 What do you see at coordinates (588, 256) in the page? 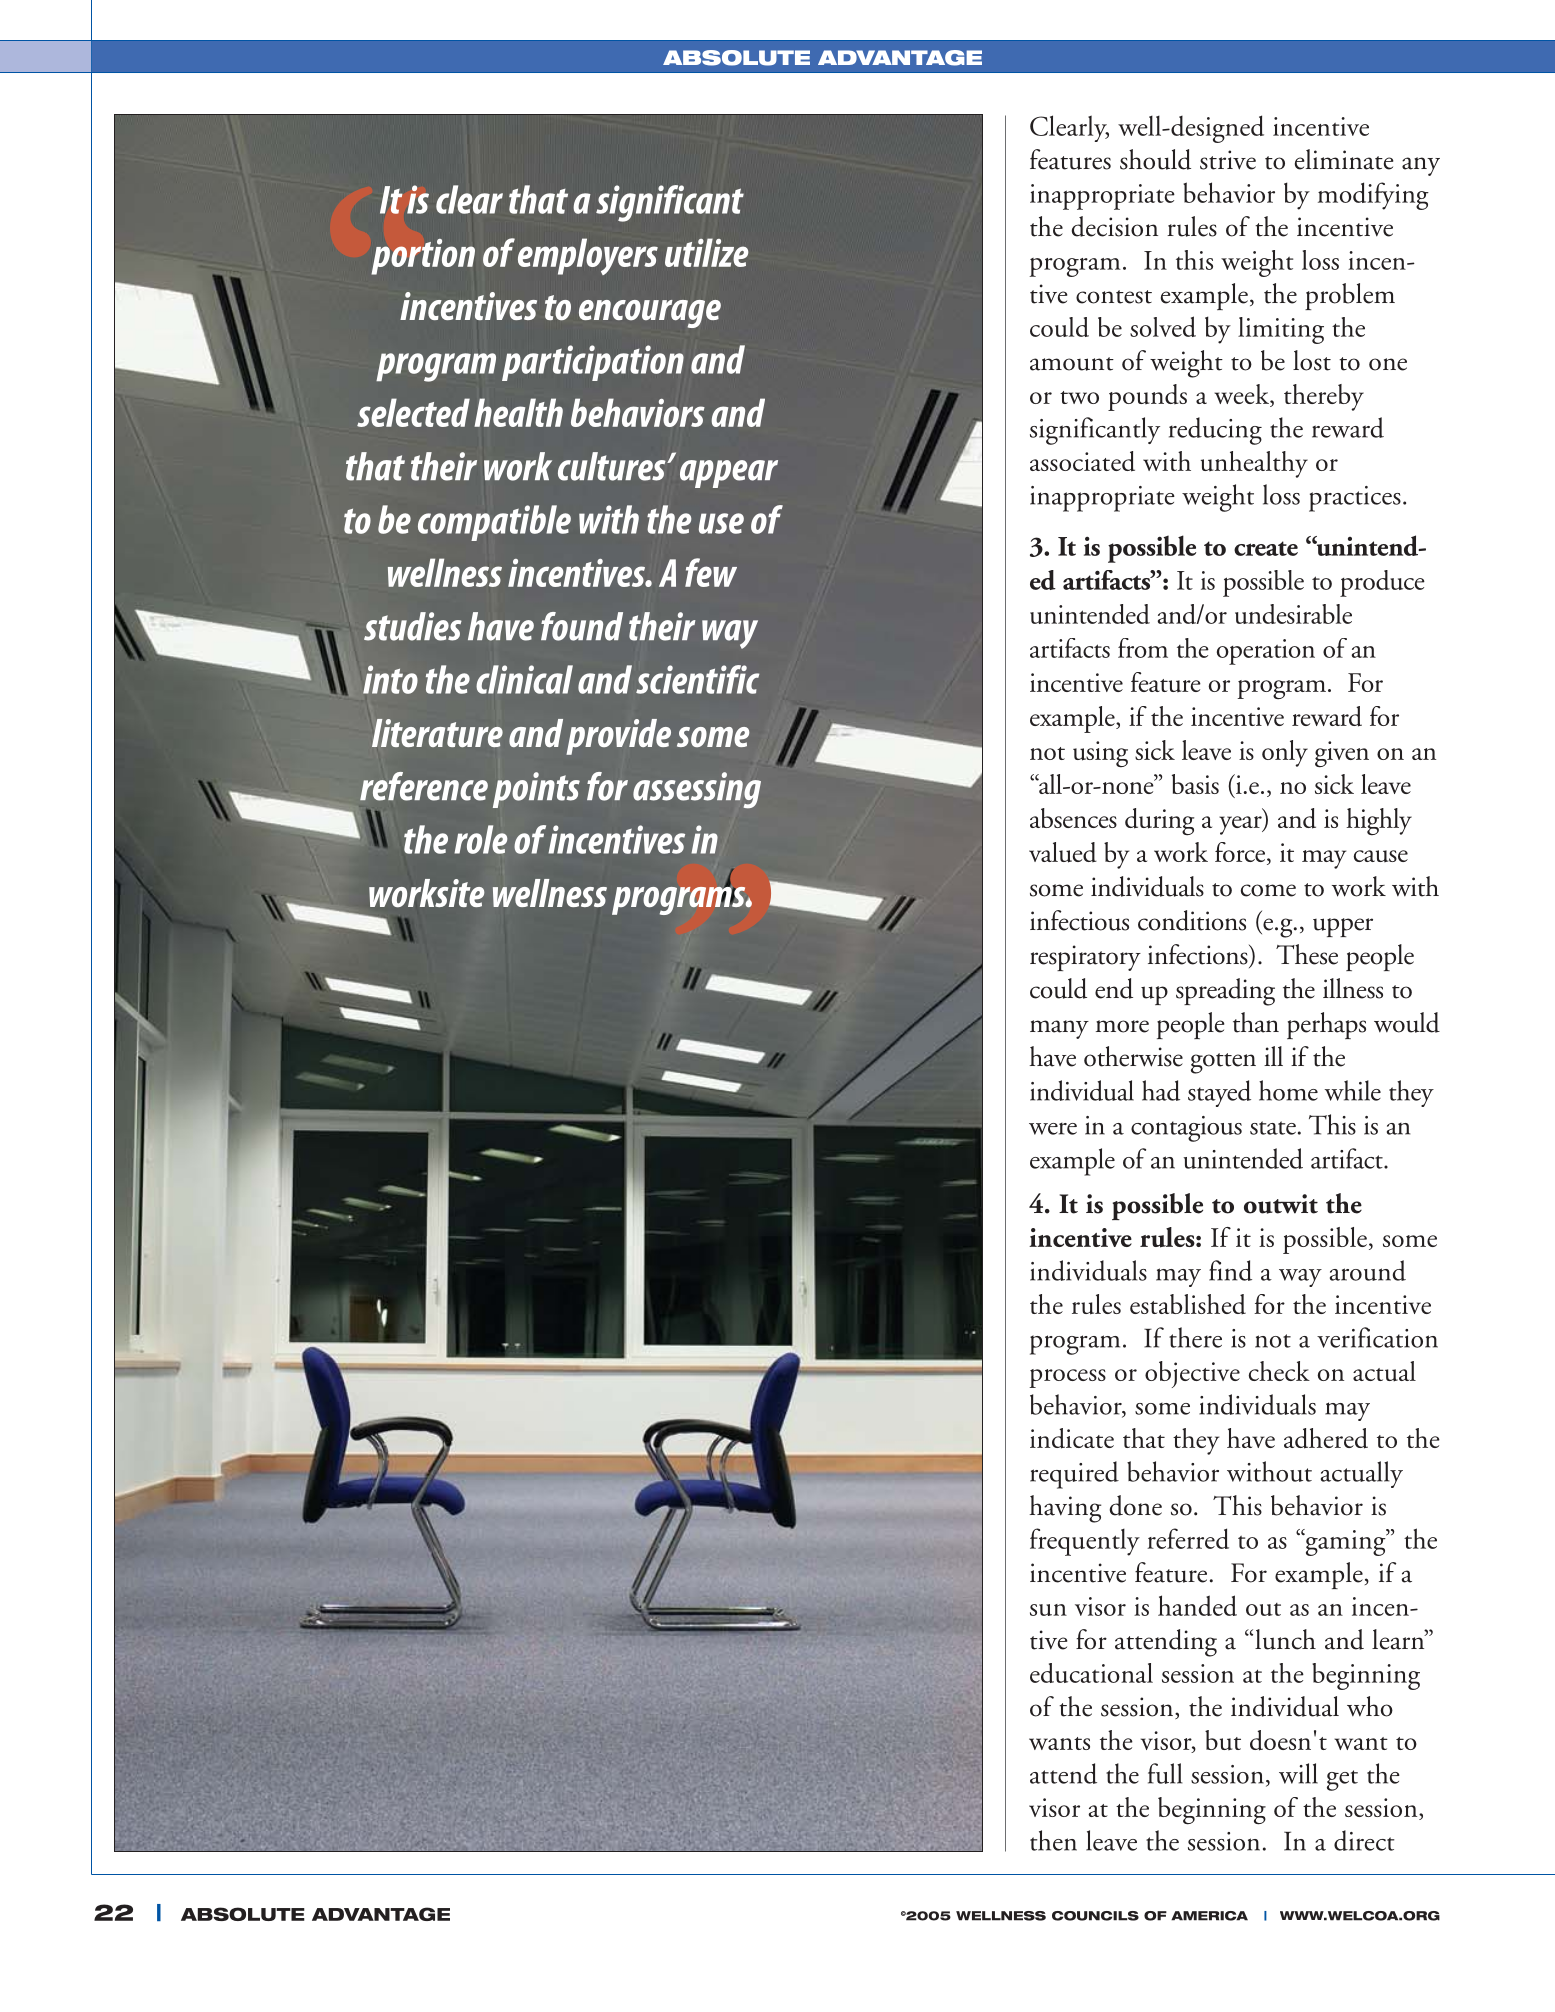
I see `employers` at bounding box center [588, 256].
